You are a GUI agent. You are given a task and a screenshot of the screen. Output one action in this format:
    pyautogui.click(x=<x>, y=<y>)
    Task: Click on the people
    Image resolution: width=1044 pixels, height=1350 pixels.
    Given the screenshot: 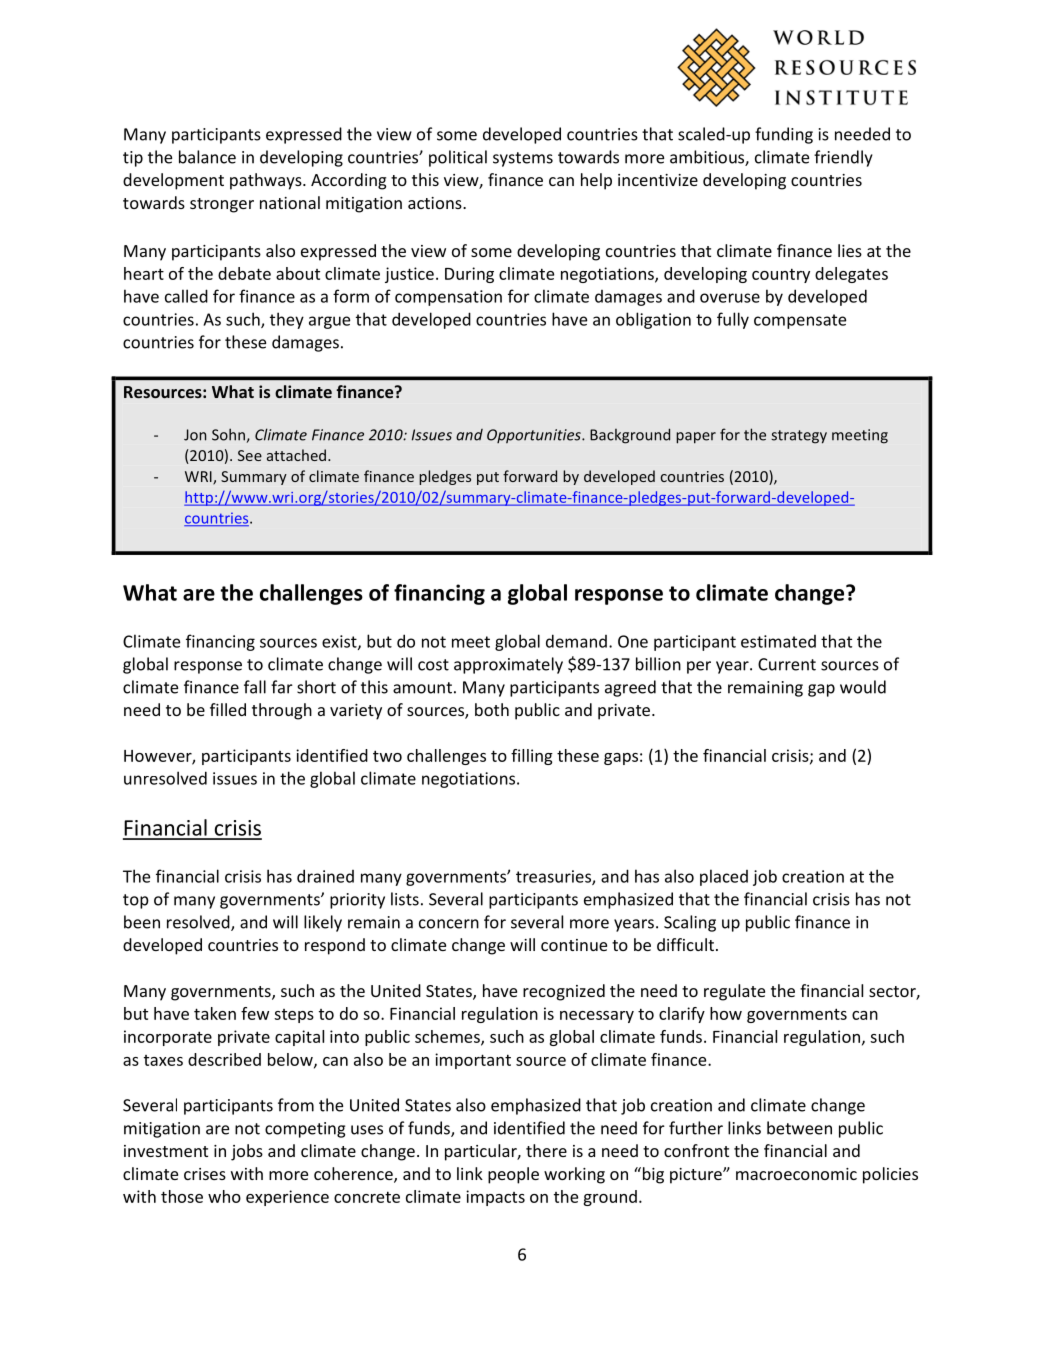 What is the action you would take?
    pyautogui.click(x=513, y=1175)
